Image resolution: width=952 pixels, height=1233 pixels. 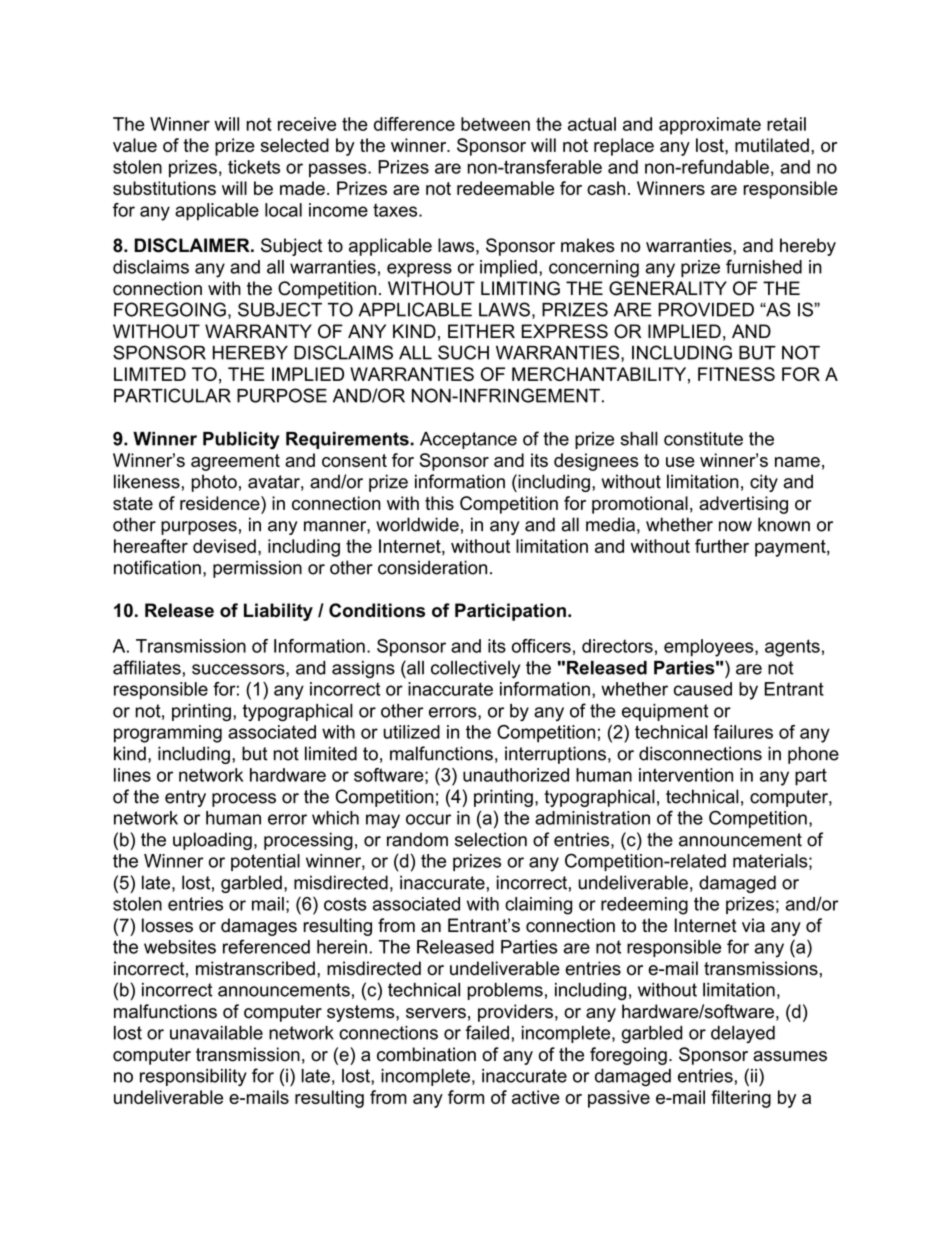 What do you see at coordinates (710, 126) in the screenshot?
I see `approximate` at bounding box center [710, 126].
